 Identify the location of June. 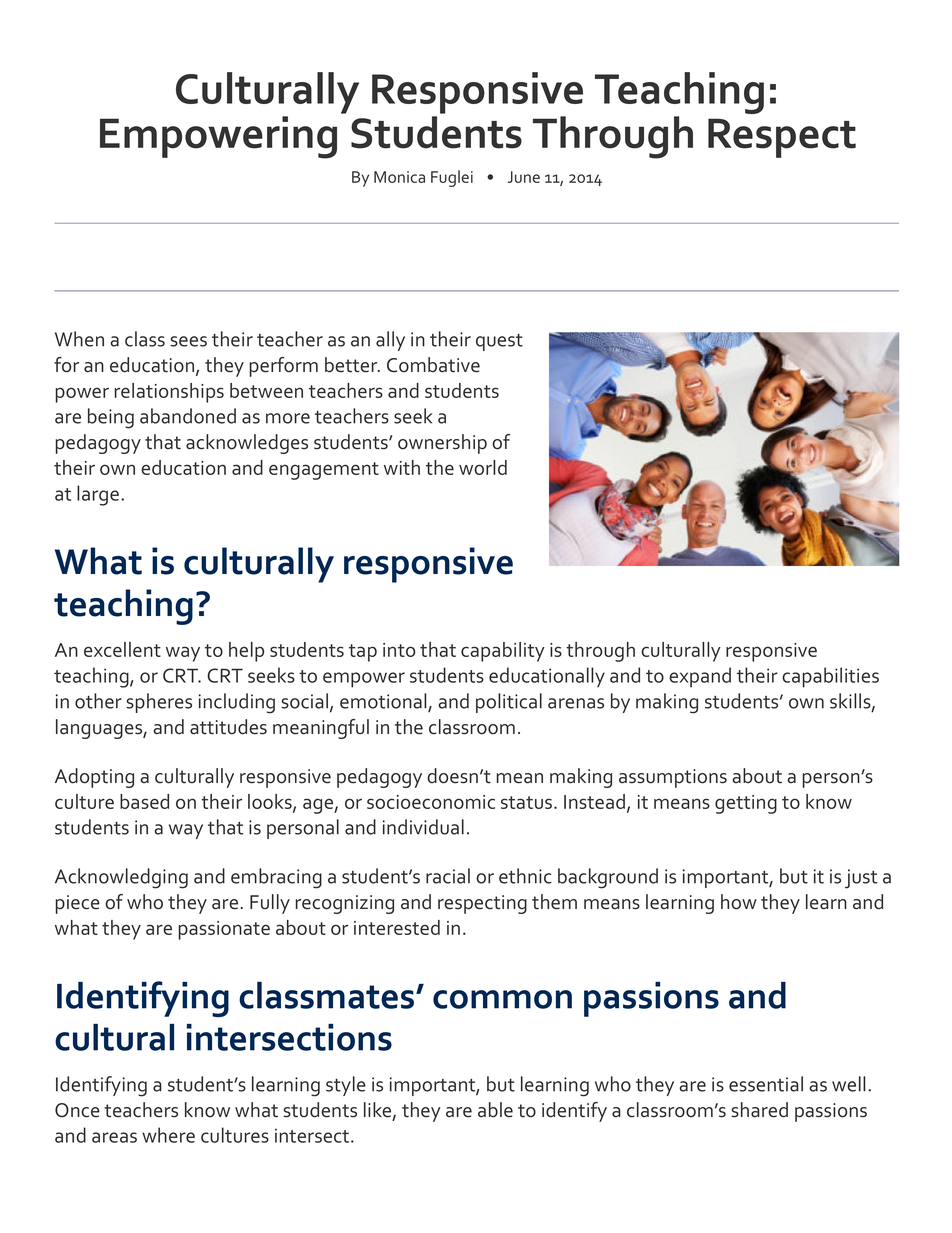
(524, 177).
